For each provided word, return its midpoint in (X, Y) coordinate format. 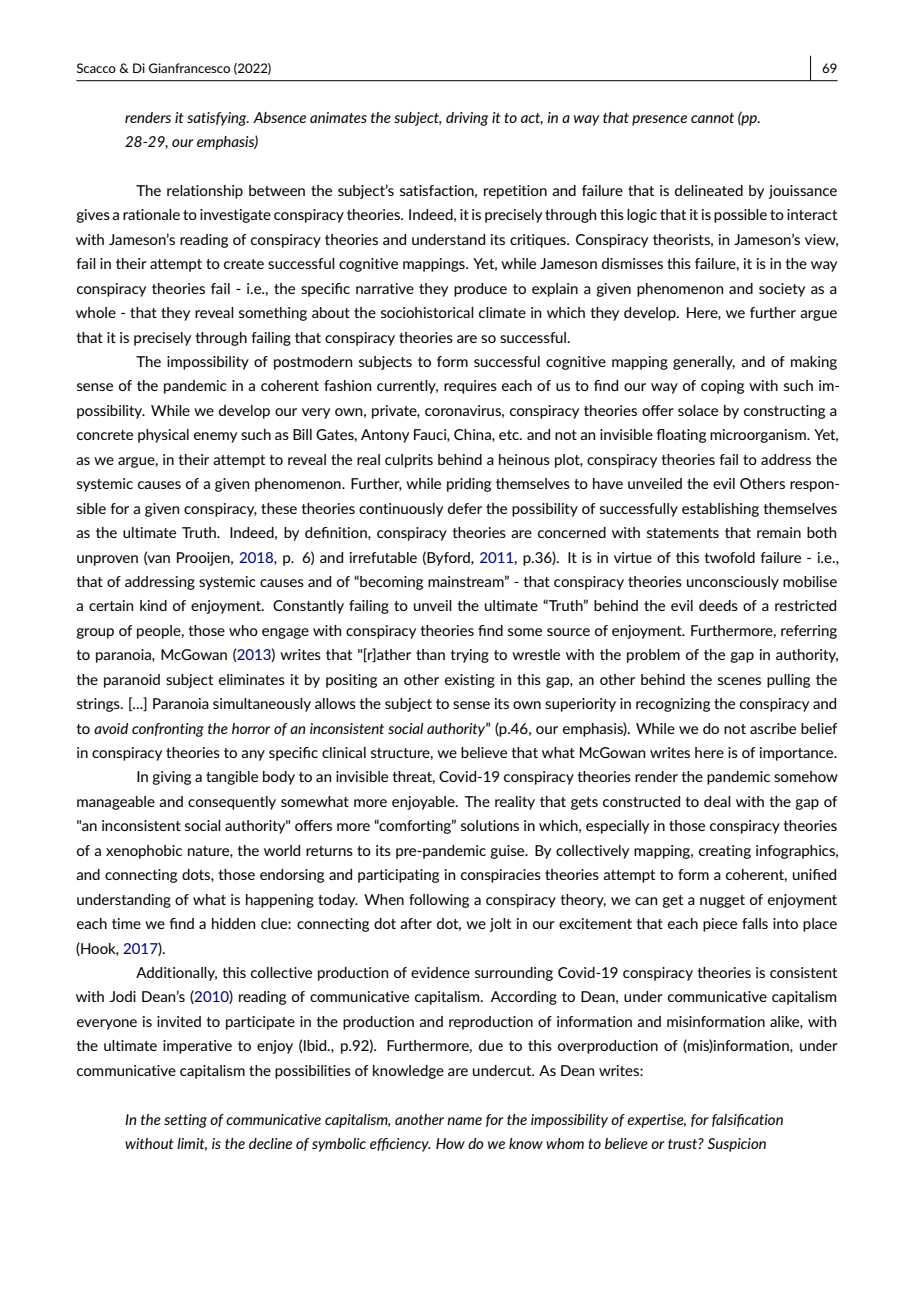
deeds (718, 605)
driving (467, 119)
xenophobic (144, 852)
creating (725, 852)
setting (185, 1121)
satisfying (218, 119)
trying (470, 656)
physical (163, 436)
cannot (712, 118)
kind (153, 605)
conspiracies (501, 876)
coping (722, 387)
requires (470, 387)
